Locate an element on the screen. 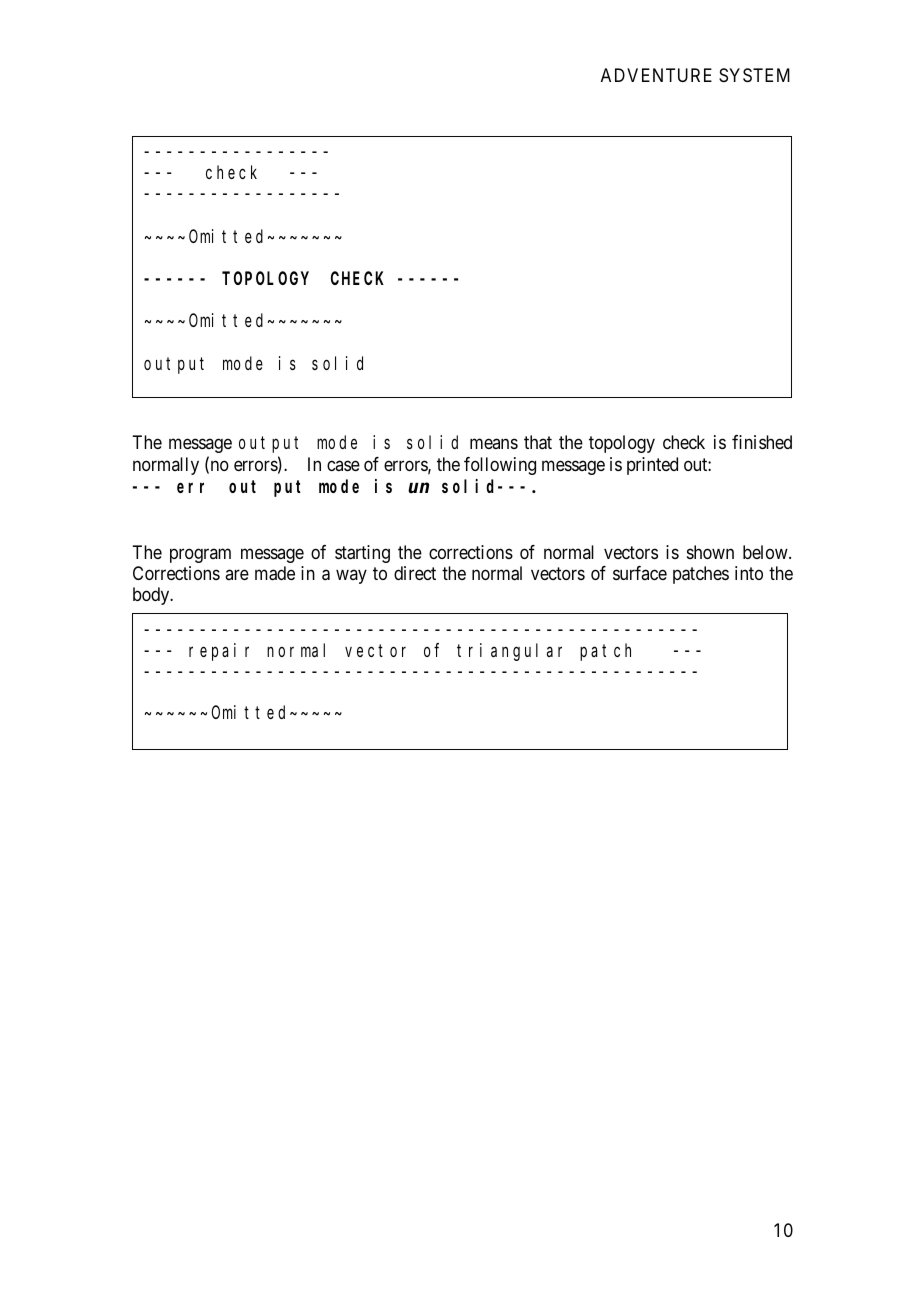  surface is located at coordinates (640, 573).
